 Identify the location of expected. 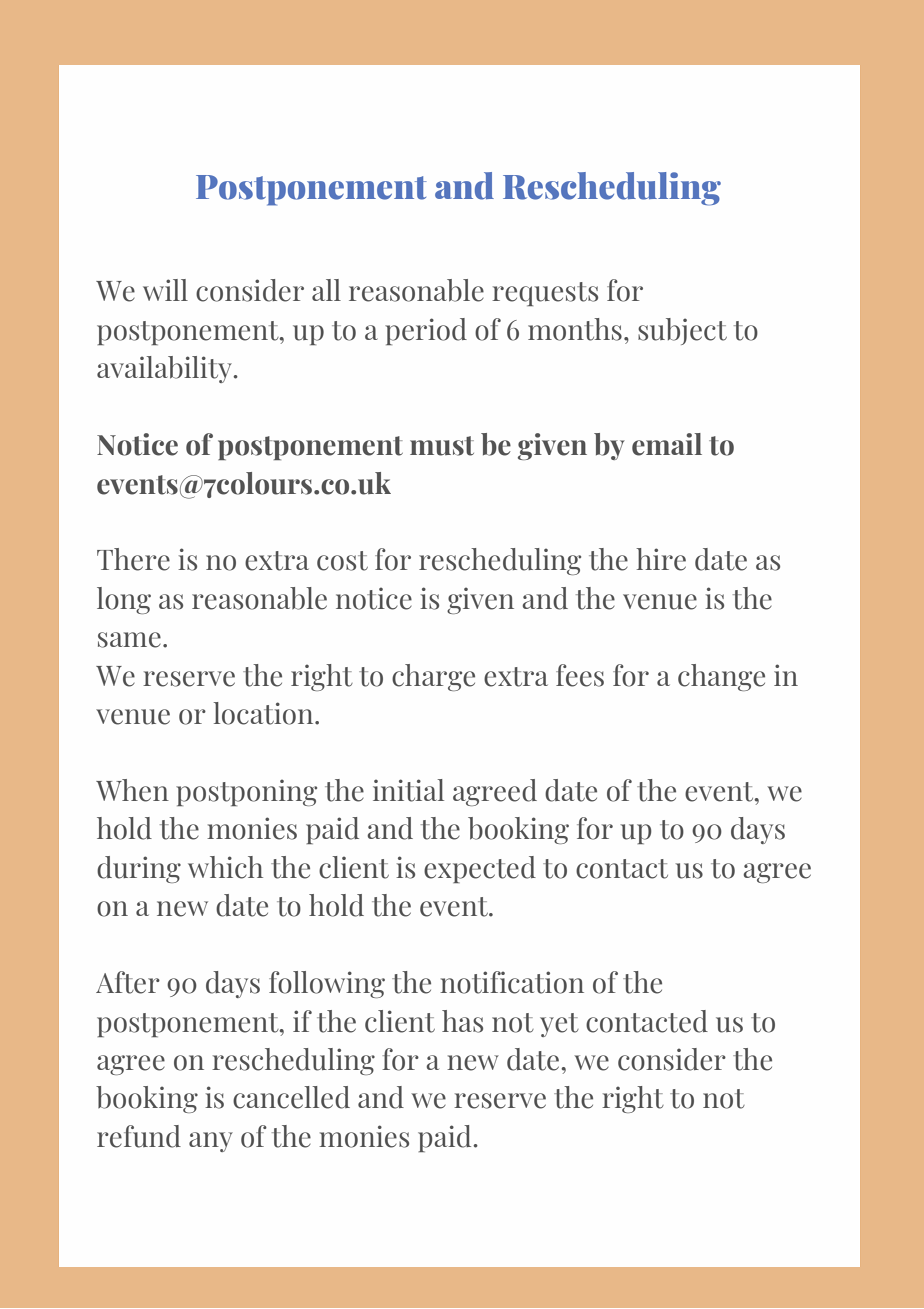
(480, 869).
